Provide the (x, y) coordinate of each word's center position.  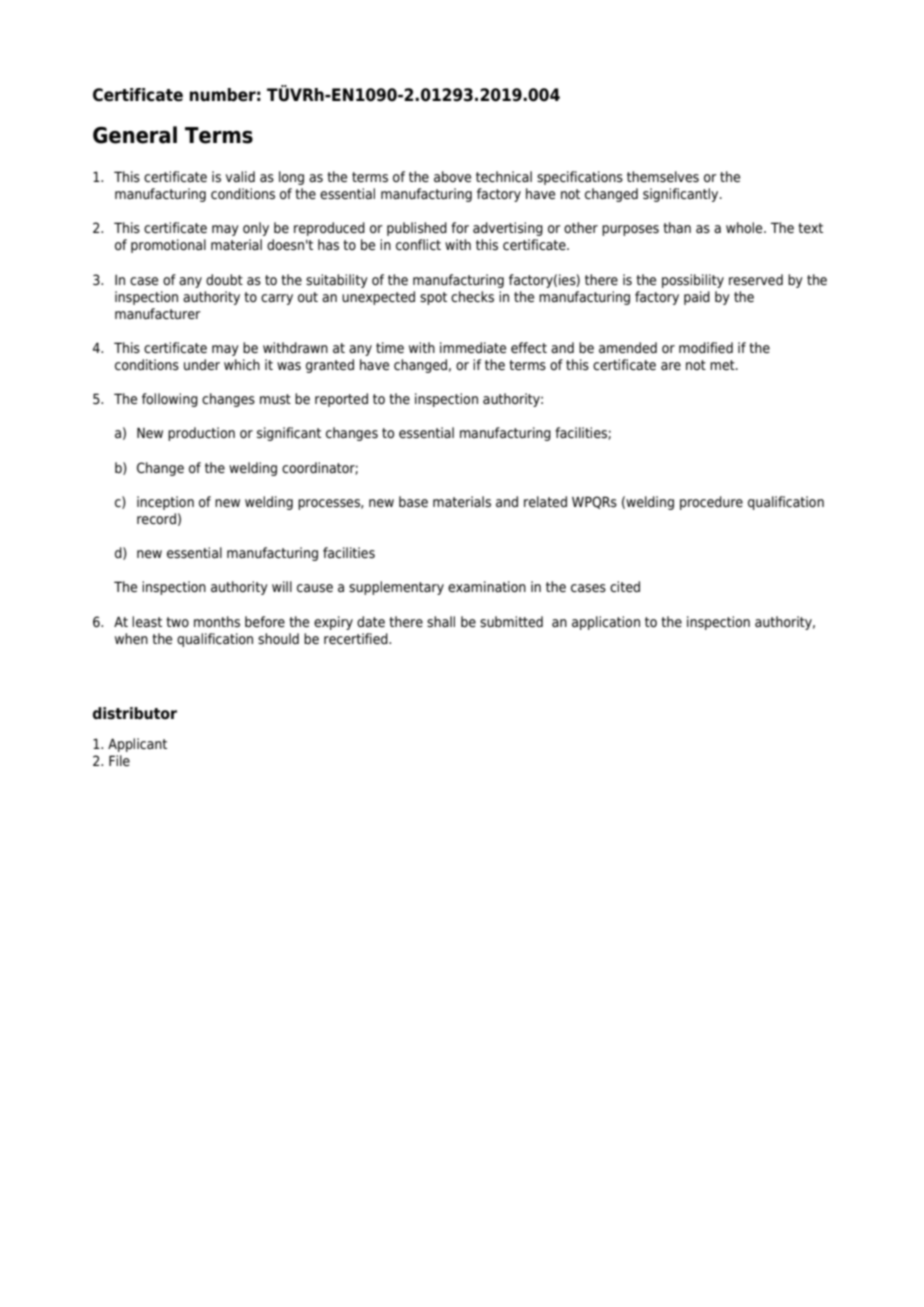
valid (240, 176)
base (413, 501)
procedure (711, 503)
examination (487, 587)
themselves (663, 177)
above (452, 176)
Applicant (137, 745)
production (201, 434)
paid (697, 298)
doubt (224, 279)
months (217, 621)
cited (625, 587)
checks (472, 296)
